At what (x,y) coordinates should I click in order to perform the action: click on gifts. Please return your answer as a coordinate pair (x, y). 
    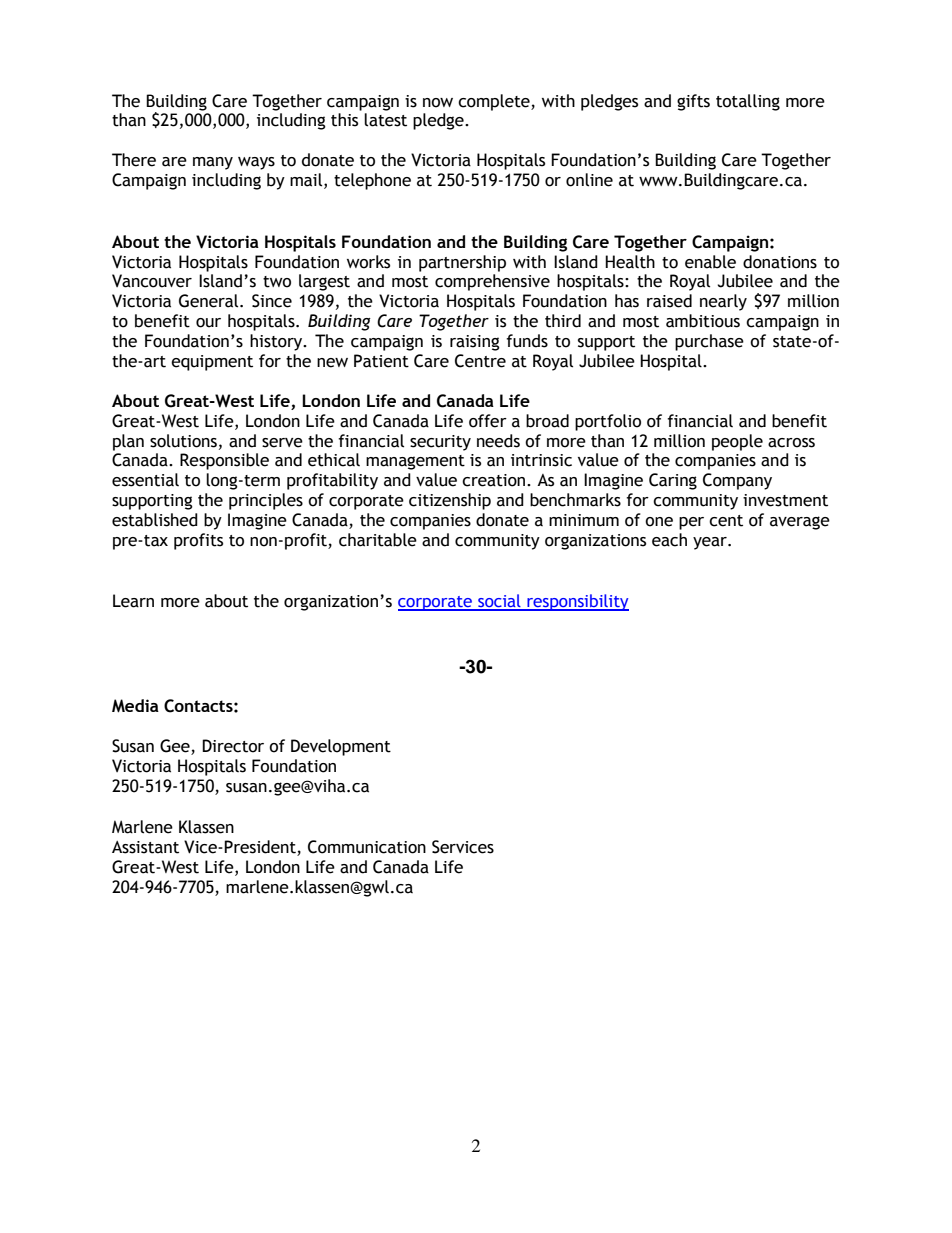
    Looking at the image, I should click on (693, 102).
